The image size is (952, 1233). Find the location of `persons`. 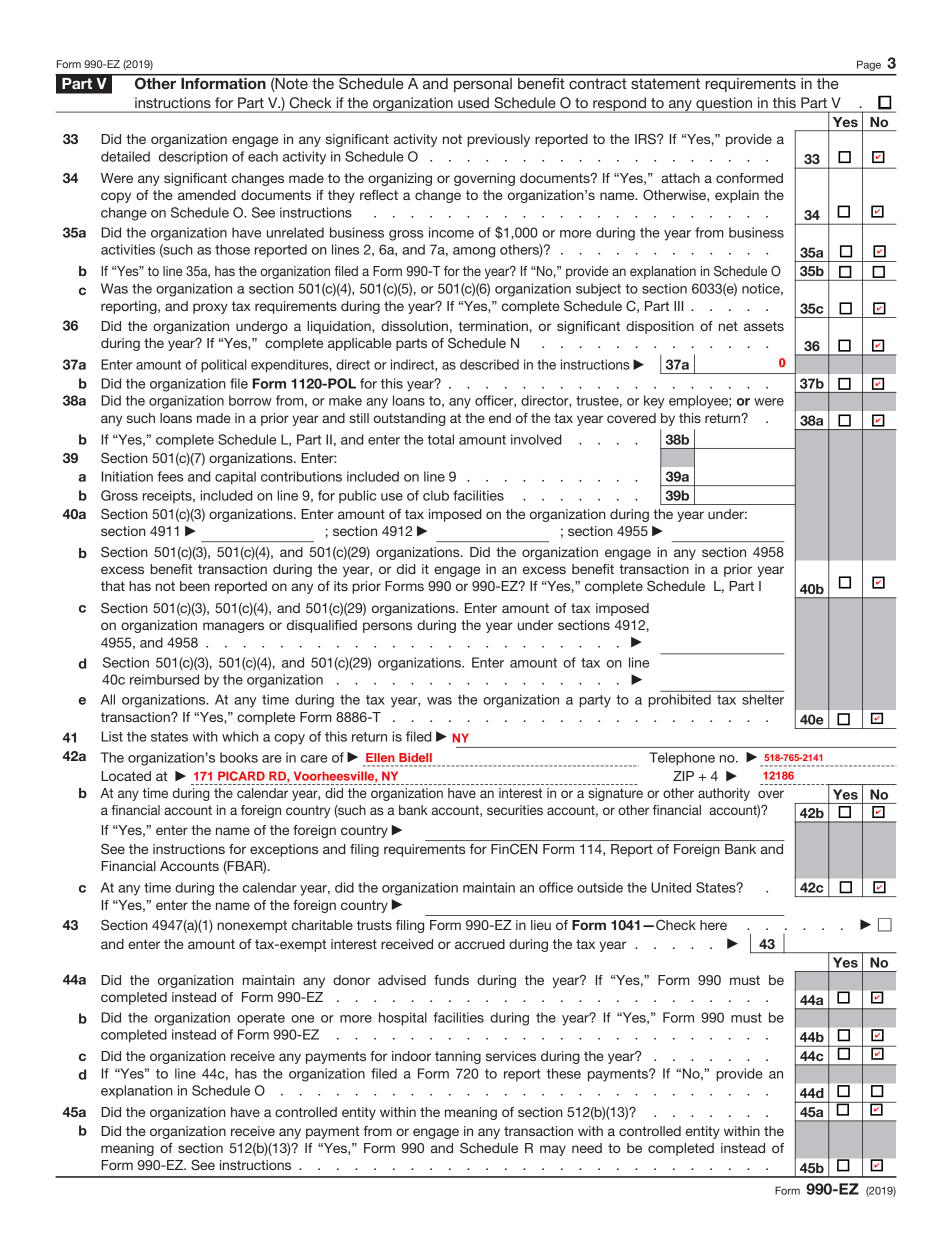

persons is located at coordinates (387, 627).
